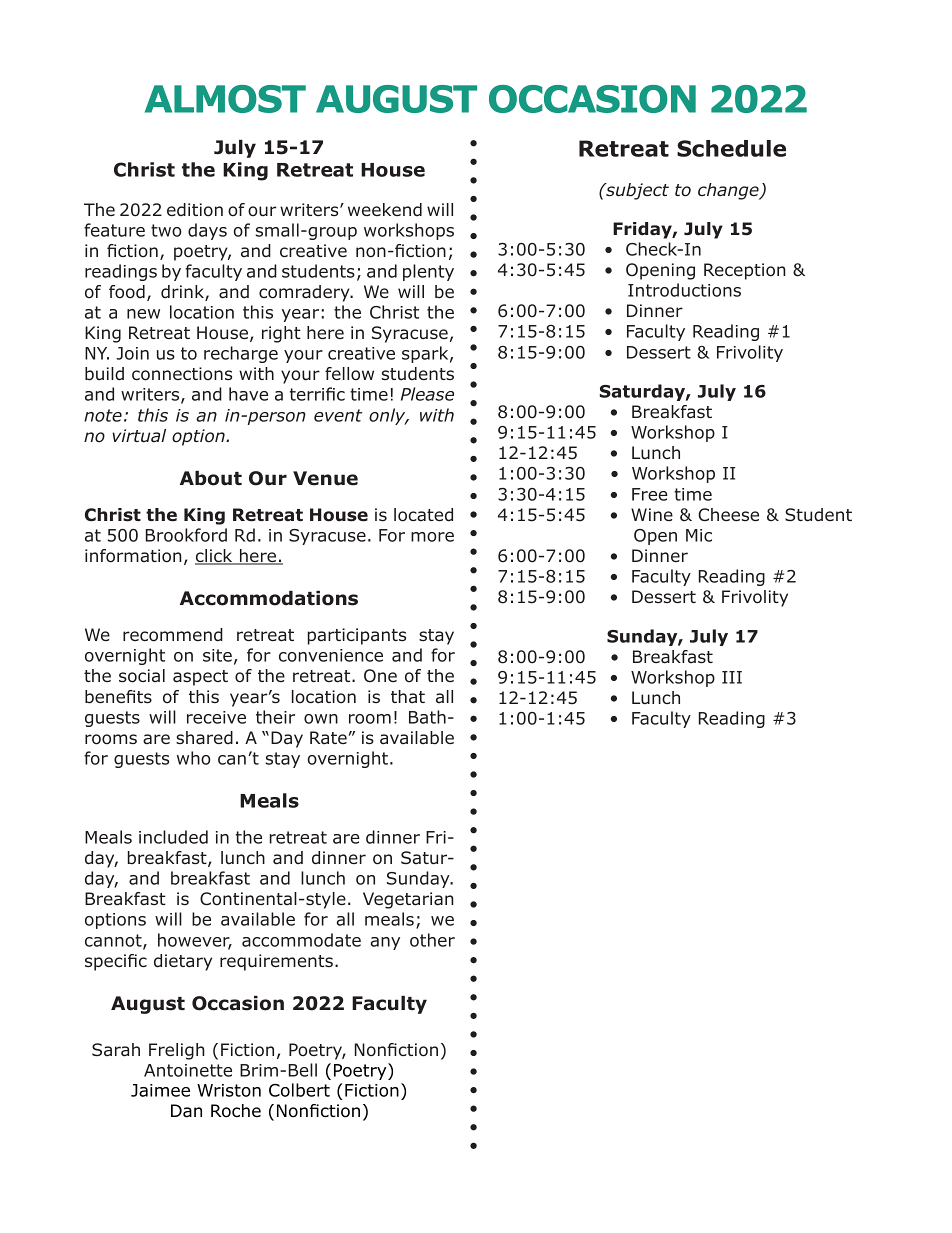 This page has height=1233, width=952. What do you see at coordinates (650, 494) in the page?
I see `Free` at bounding box center [650, 494].
